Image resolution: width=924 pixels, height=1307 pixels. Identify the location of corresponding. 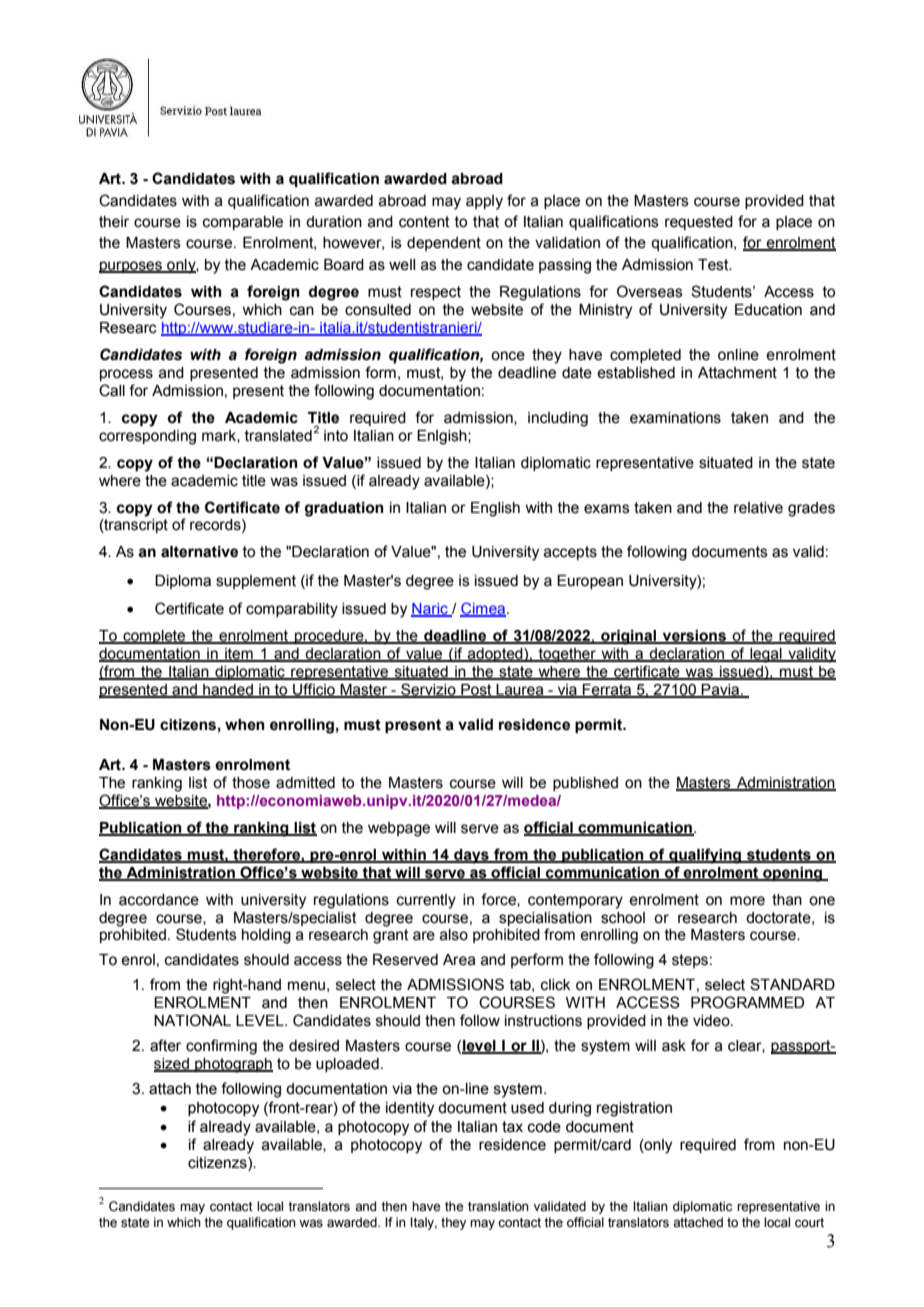
(147, 437).
